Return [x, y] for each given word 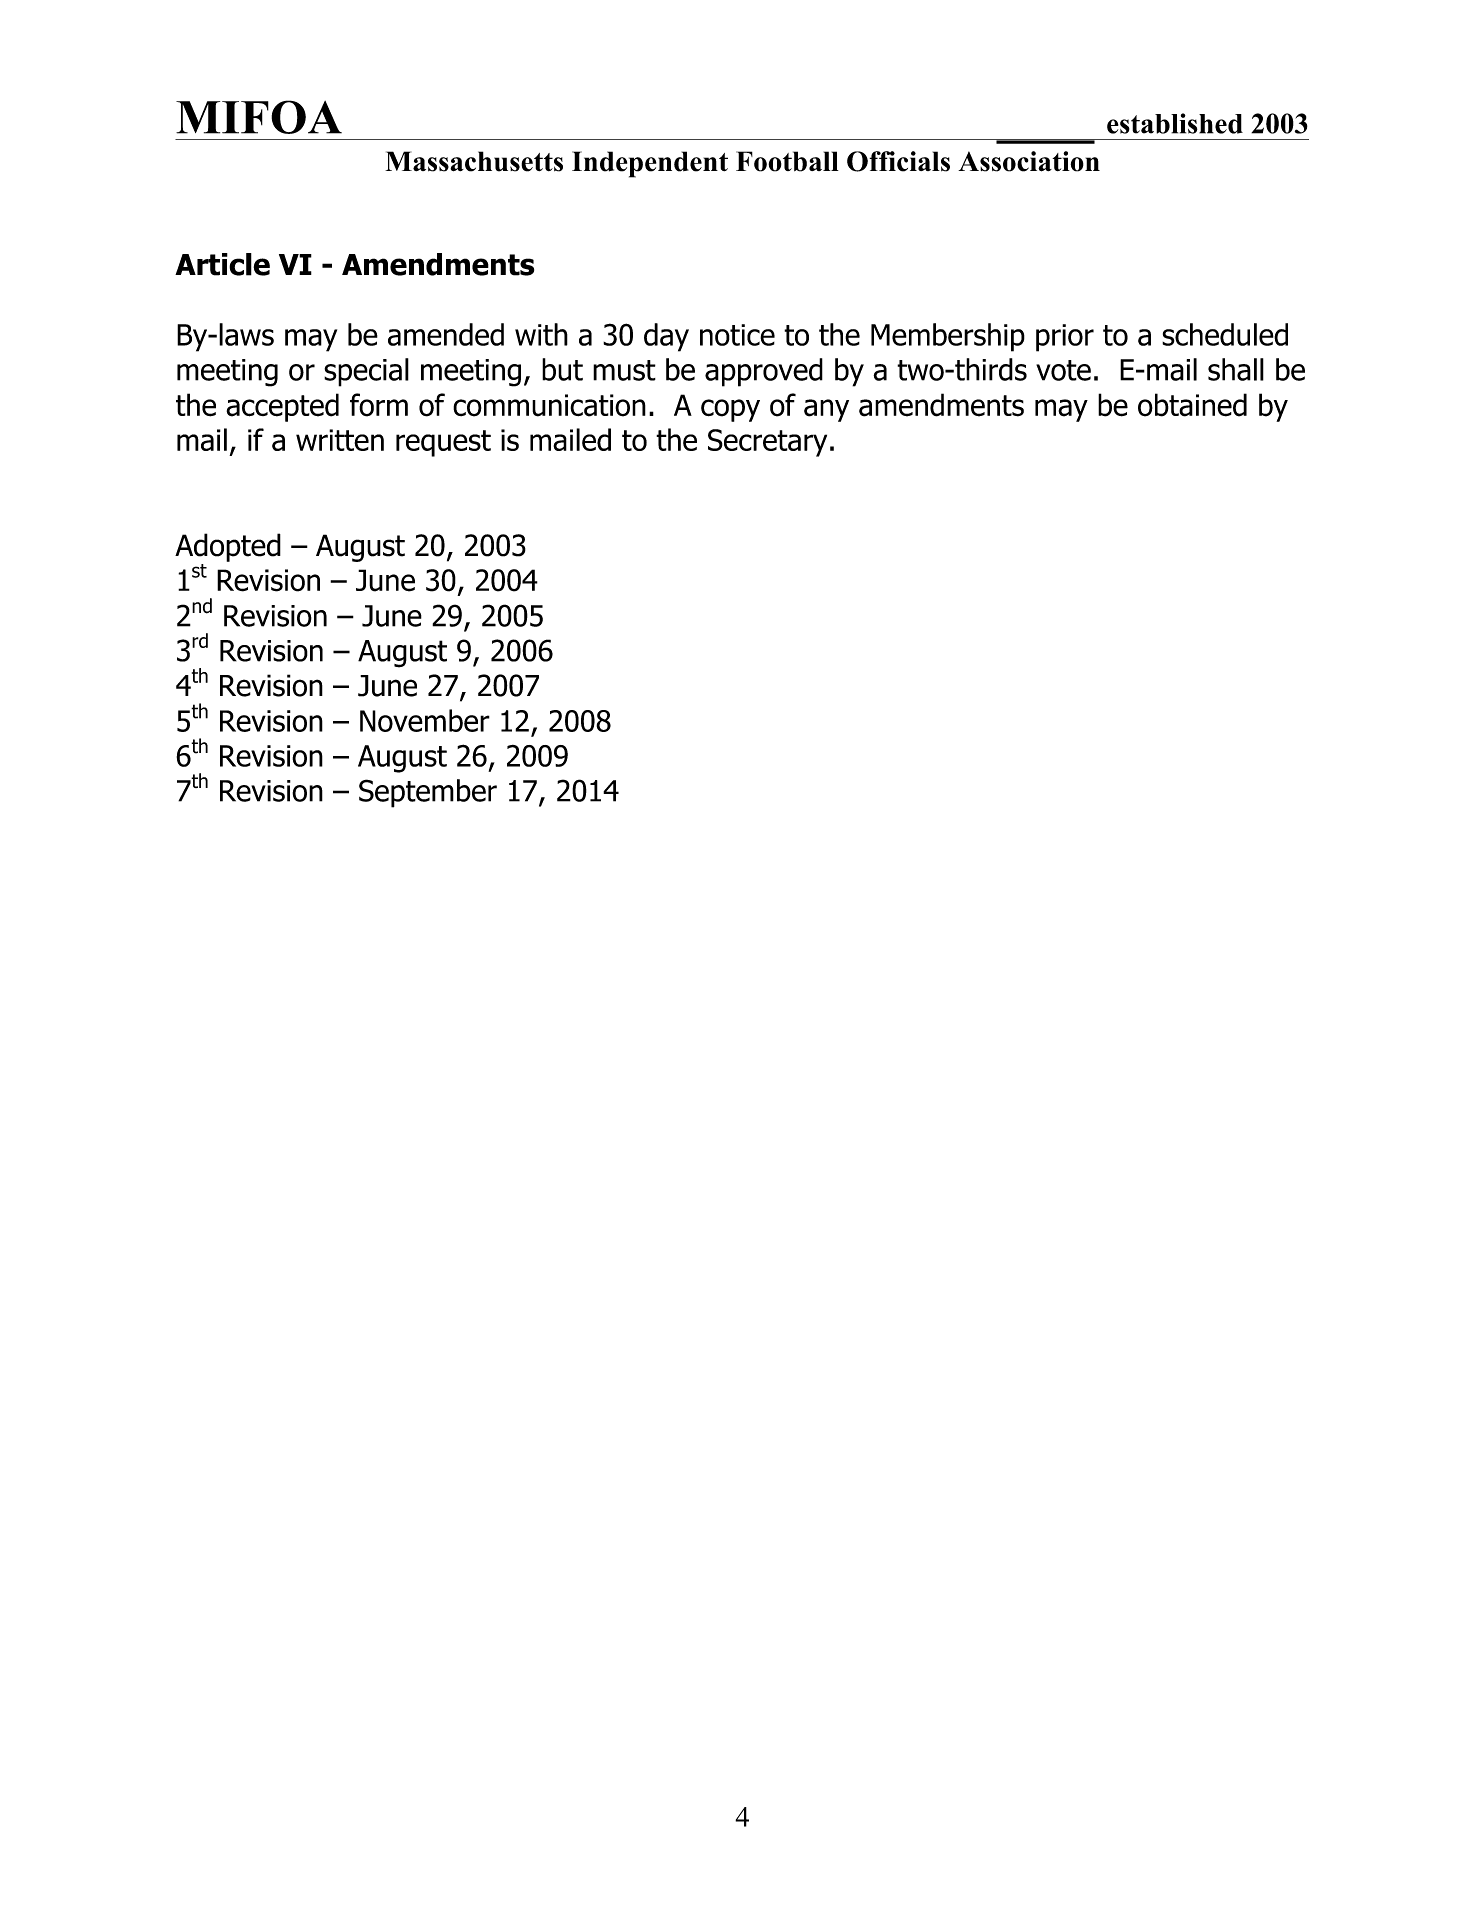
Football [787, 161]
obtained [1192, 405]
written [340, 440]
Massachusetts [474, 161]
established [1175, 123]
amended [446, 334]
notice [737, 335]
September [428, 793]
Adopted [228, 547]
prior [1065, 338]
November [425, 720]
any [826, 410]
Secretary [767, 443]
